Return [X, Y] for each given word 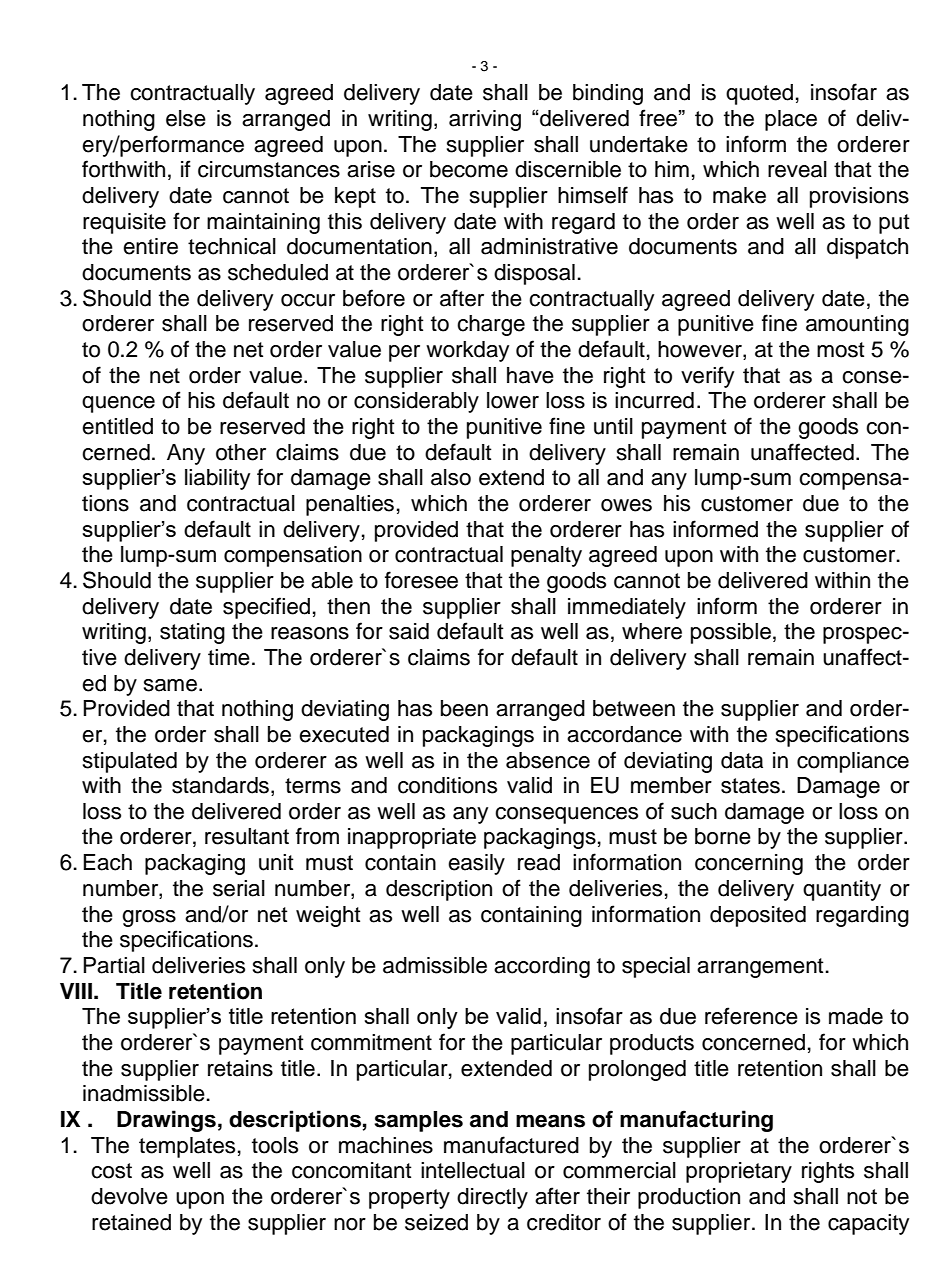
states [750, 786]
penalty [546, 556]
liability [217, 479]
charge [491, 325]
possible [731, 633]
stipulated [130, 762]
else [186, 118]
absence [548, 760]
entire [150, 246]
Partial [114, 965]
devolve [129, 1196]
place [791, 120]
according [542, 967]
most [841, 350]
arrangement [760, 968]
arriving [485, 120]
